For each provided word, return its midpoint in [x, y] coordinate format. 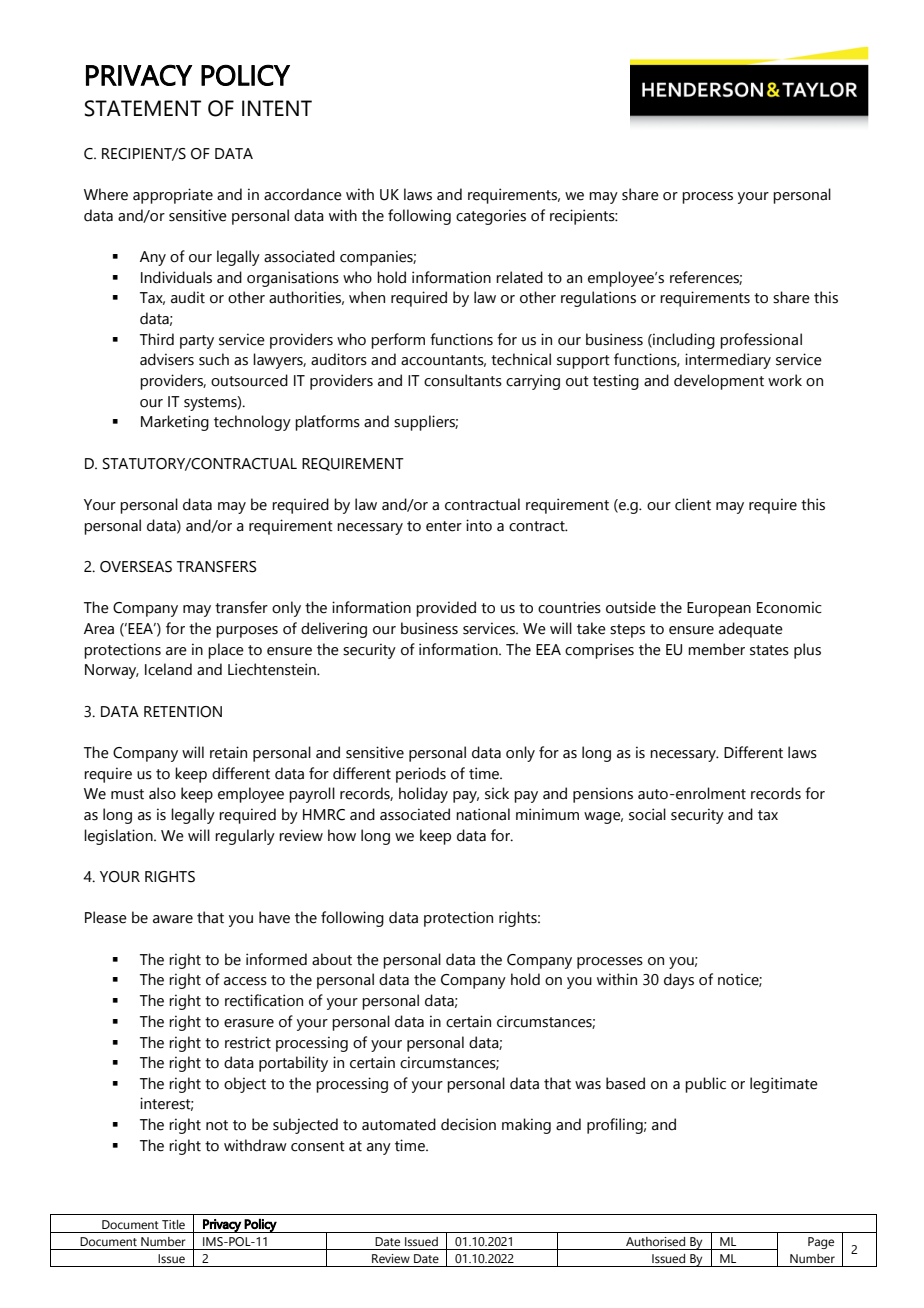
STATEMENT [143, 108]
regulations [598, 299]
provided [446, 609]
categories [491, 217]
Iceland [168, 669]
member [716, 649]
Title [173, 1224]
